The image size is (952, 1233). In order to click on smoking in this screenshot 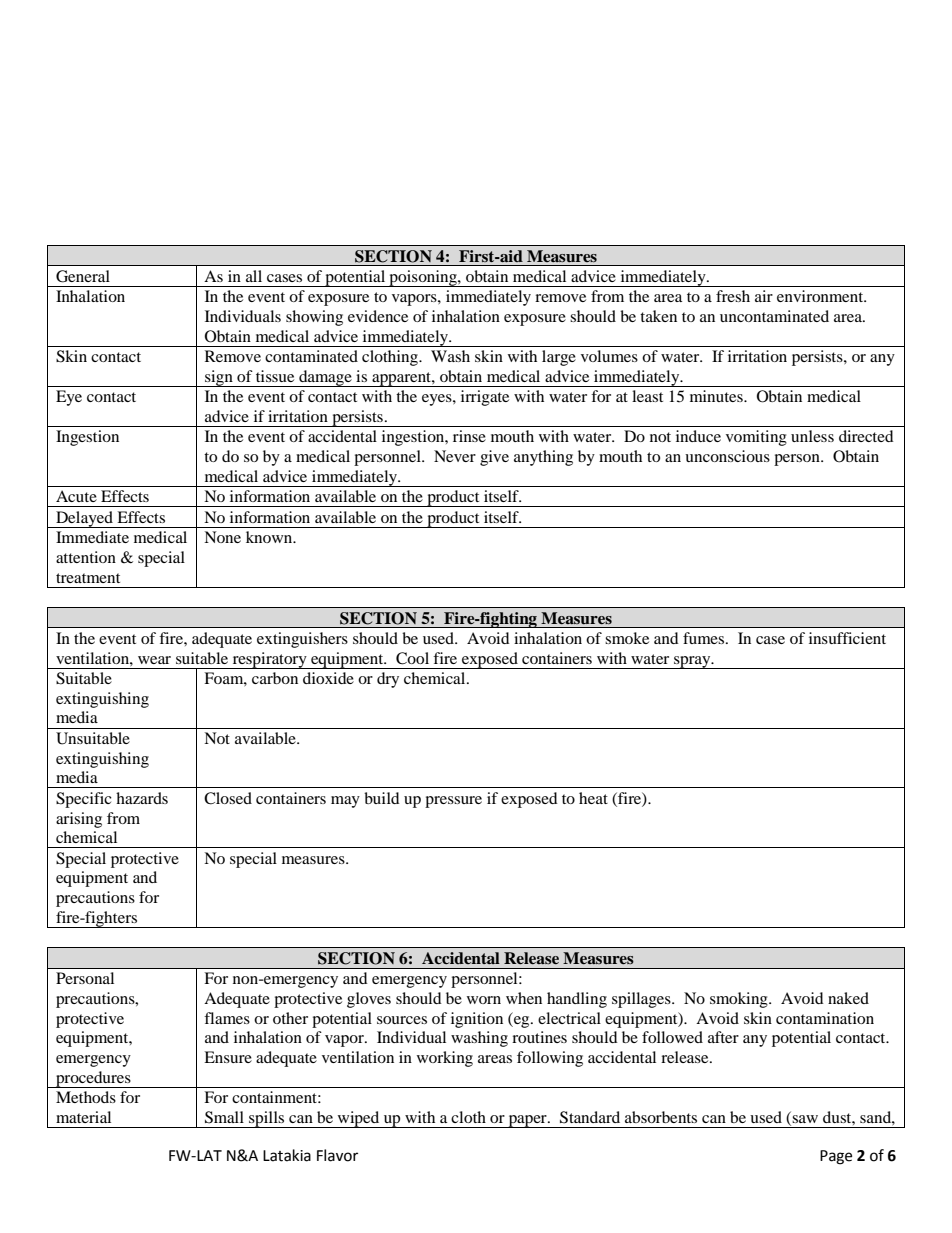, I will do `click(740, 1000)`.
